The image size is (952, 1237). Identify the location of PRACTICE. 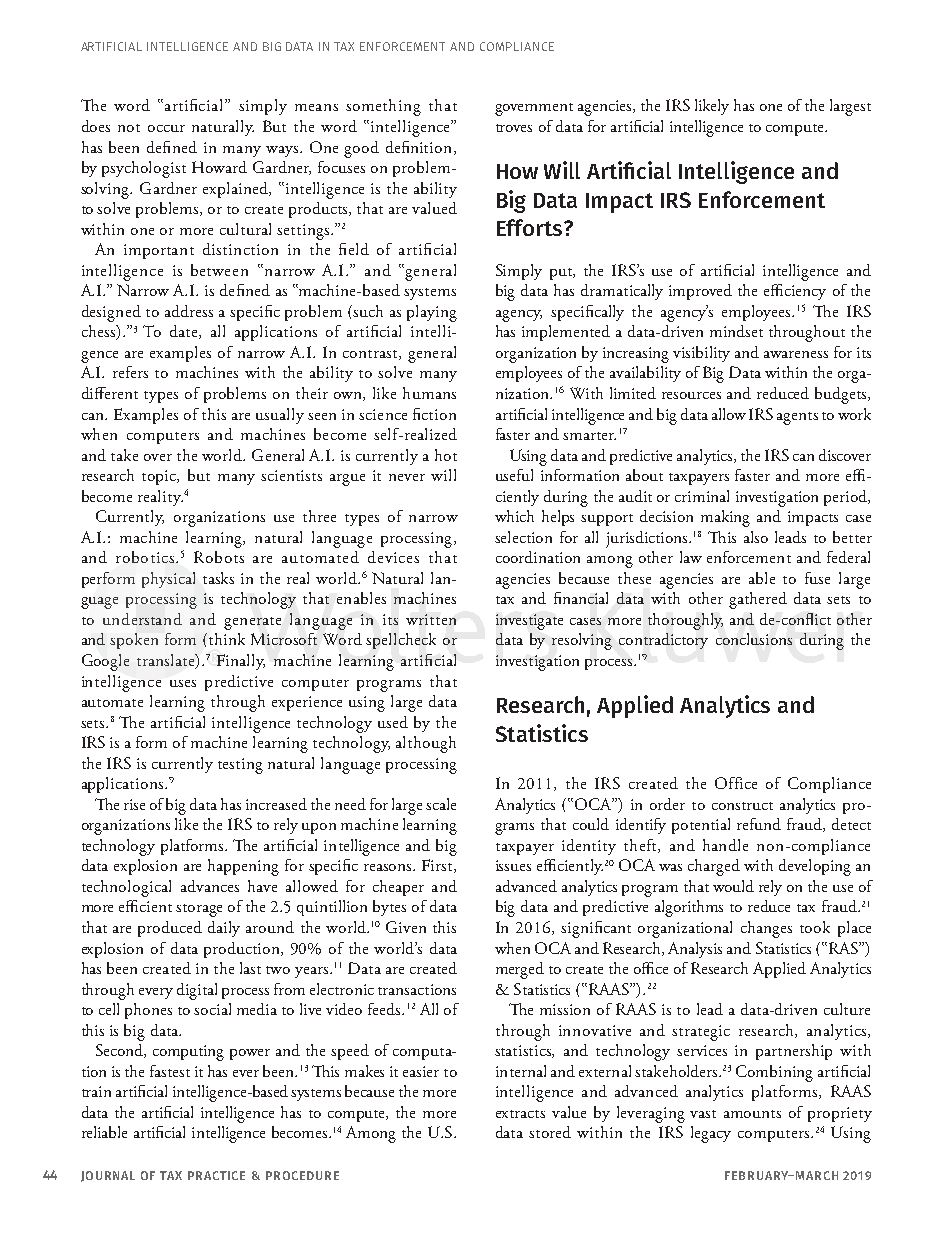
(216, 1175).
